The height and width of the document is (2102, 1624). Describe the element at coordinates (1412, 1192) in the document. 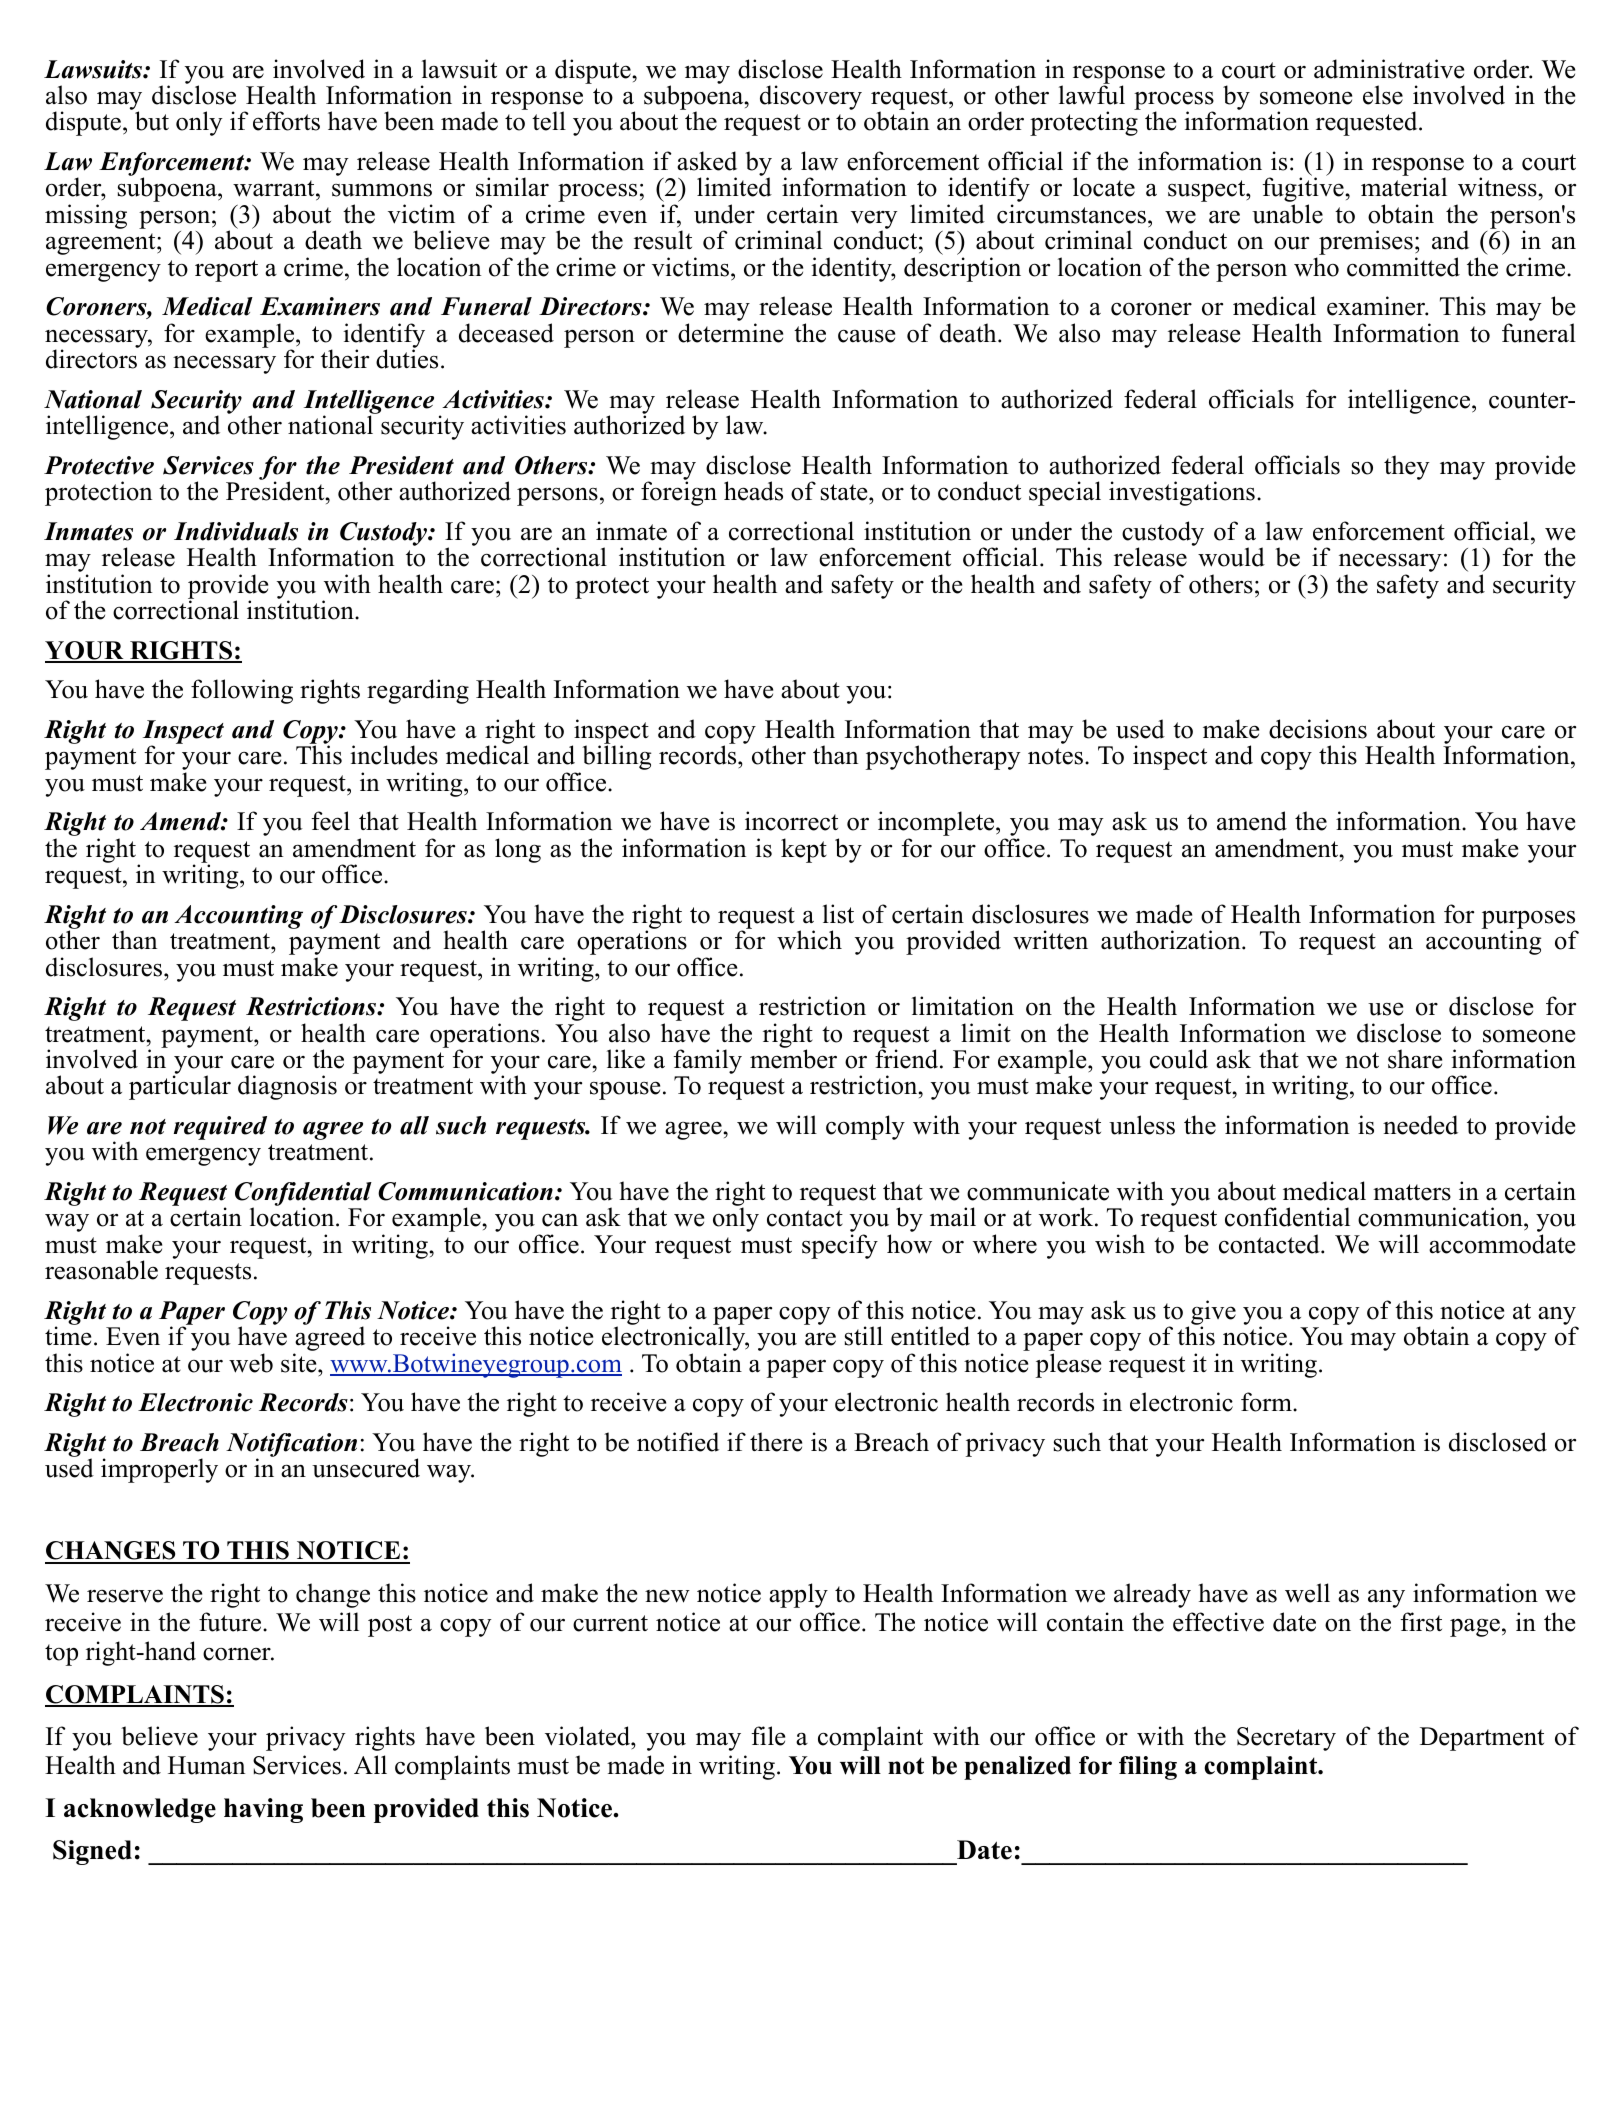

I see `matters` at that location.
